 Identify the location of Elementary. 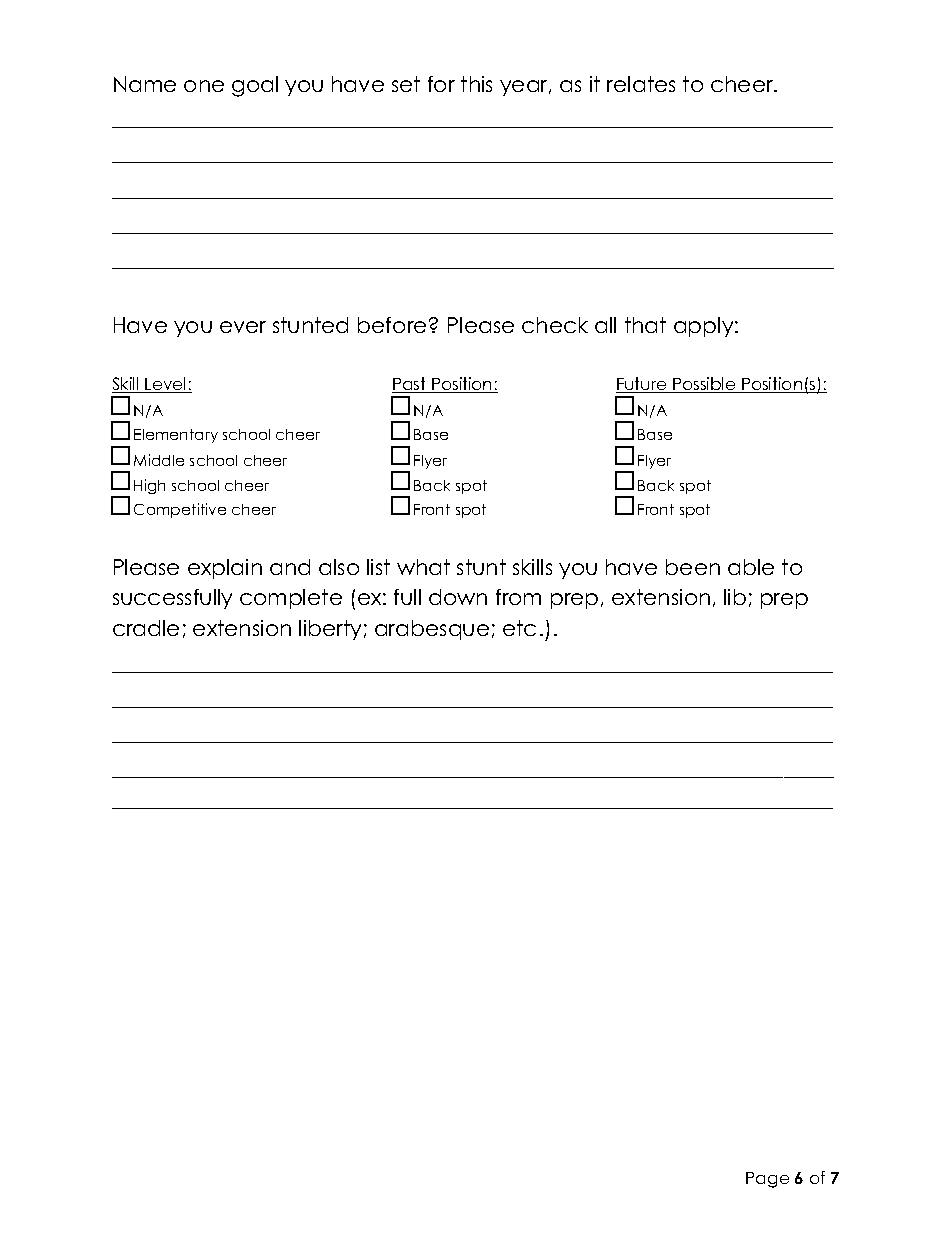
(176, 436).
